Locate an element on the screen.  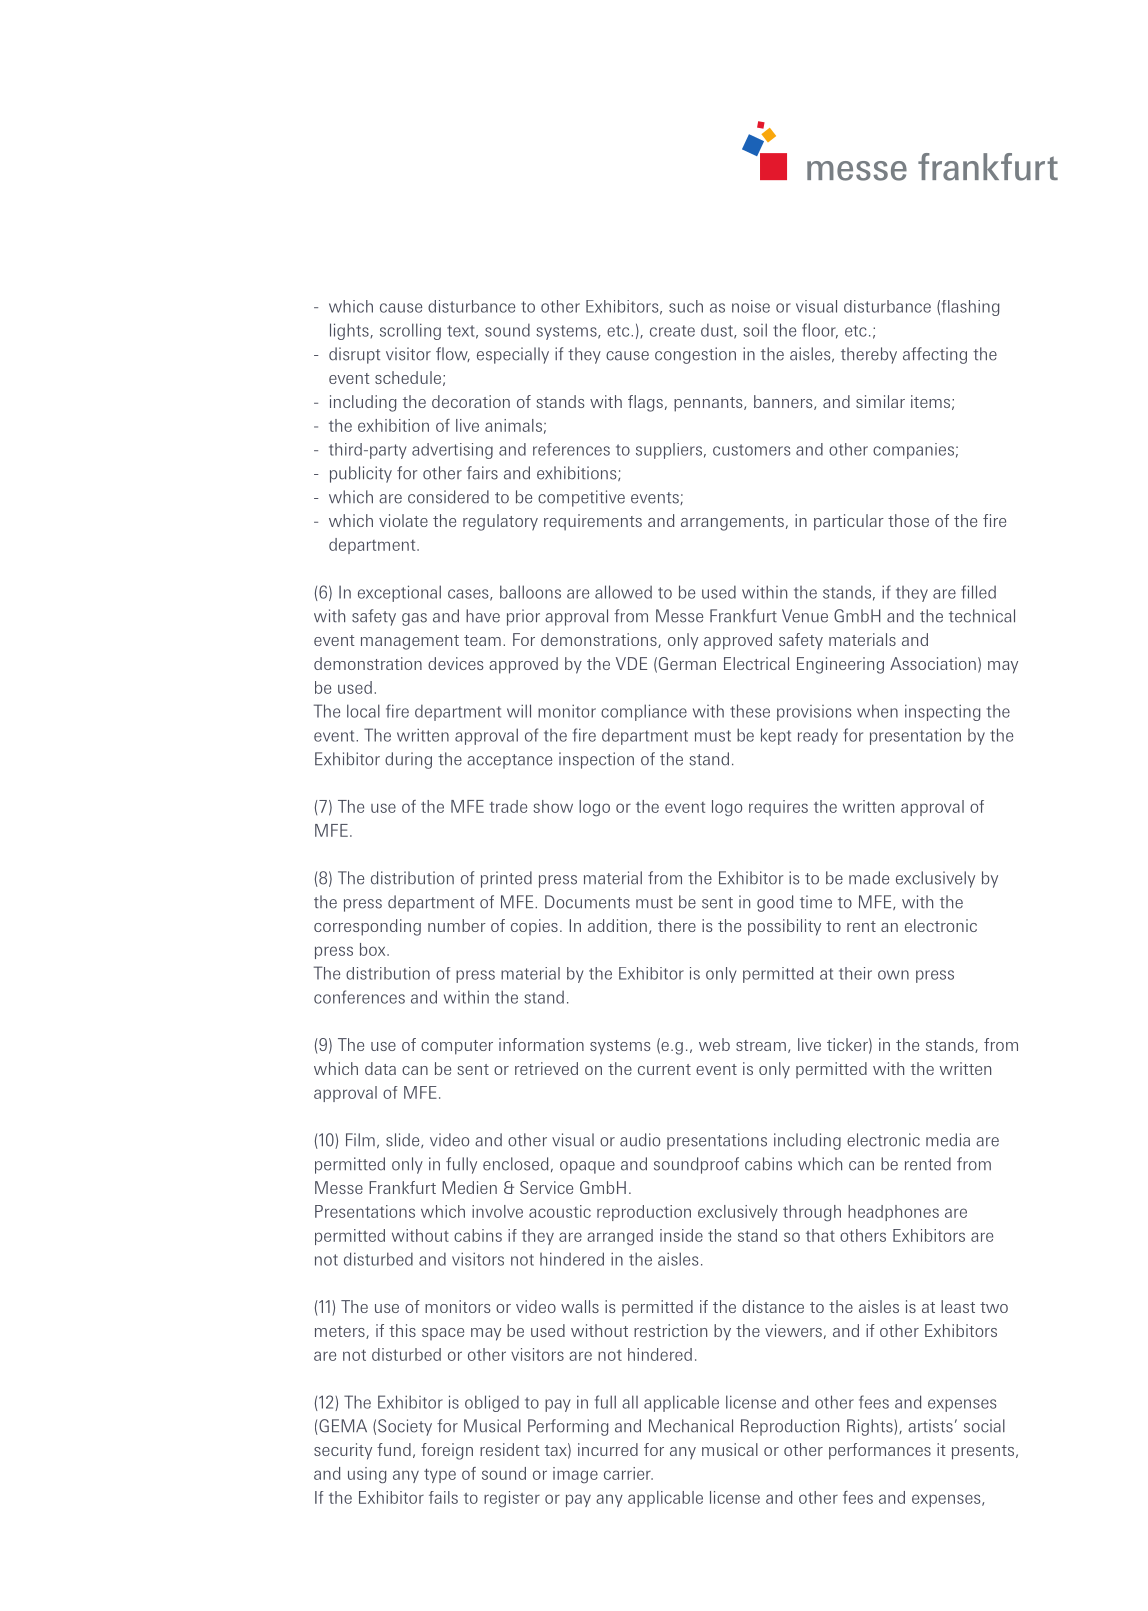
type is located at coordinates (440, 1476).
